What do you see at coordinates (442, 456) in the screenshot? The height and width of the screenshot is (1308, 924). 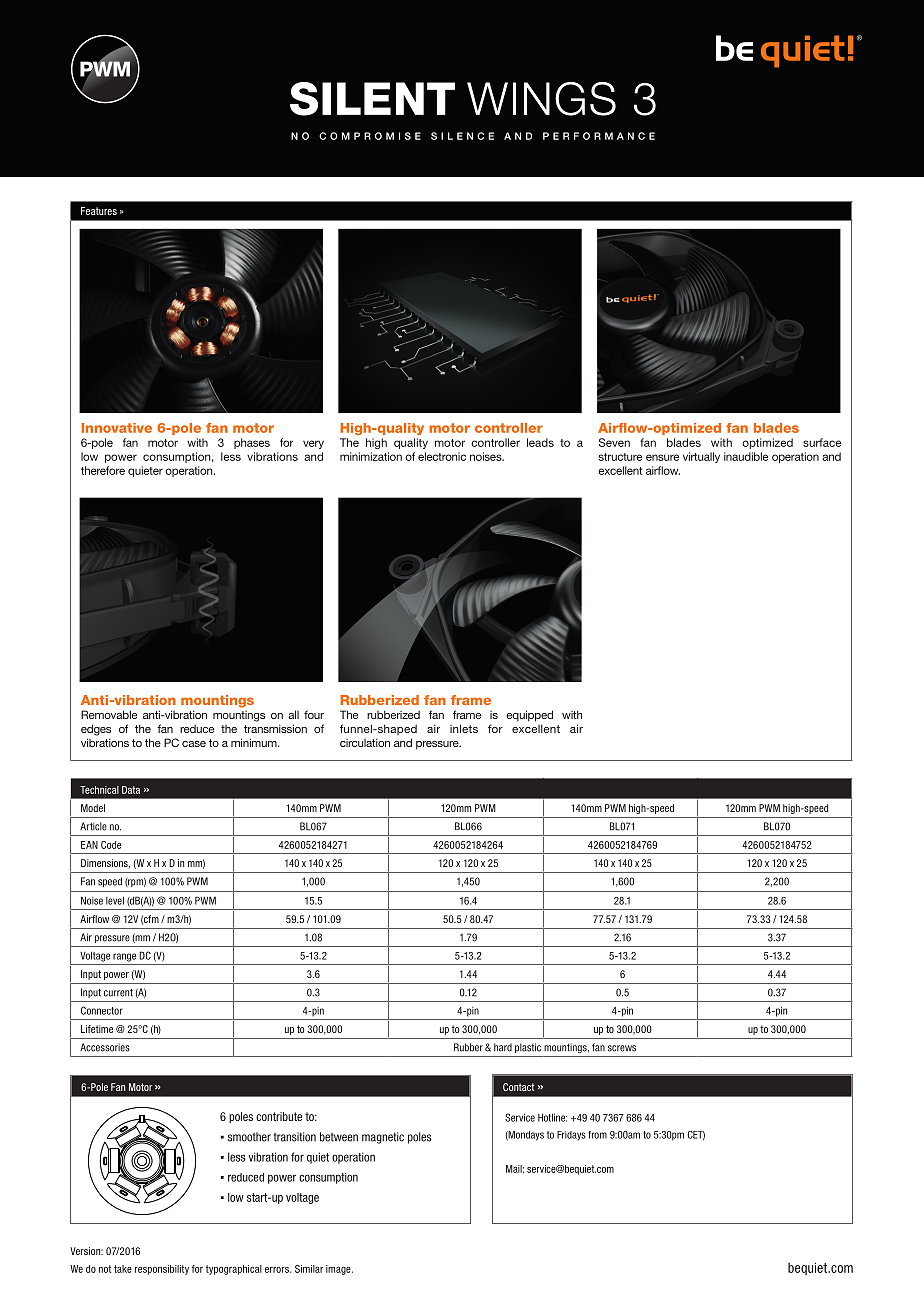 I see `electronic` at bounding box center [442, 456].
